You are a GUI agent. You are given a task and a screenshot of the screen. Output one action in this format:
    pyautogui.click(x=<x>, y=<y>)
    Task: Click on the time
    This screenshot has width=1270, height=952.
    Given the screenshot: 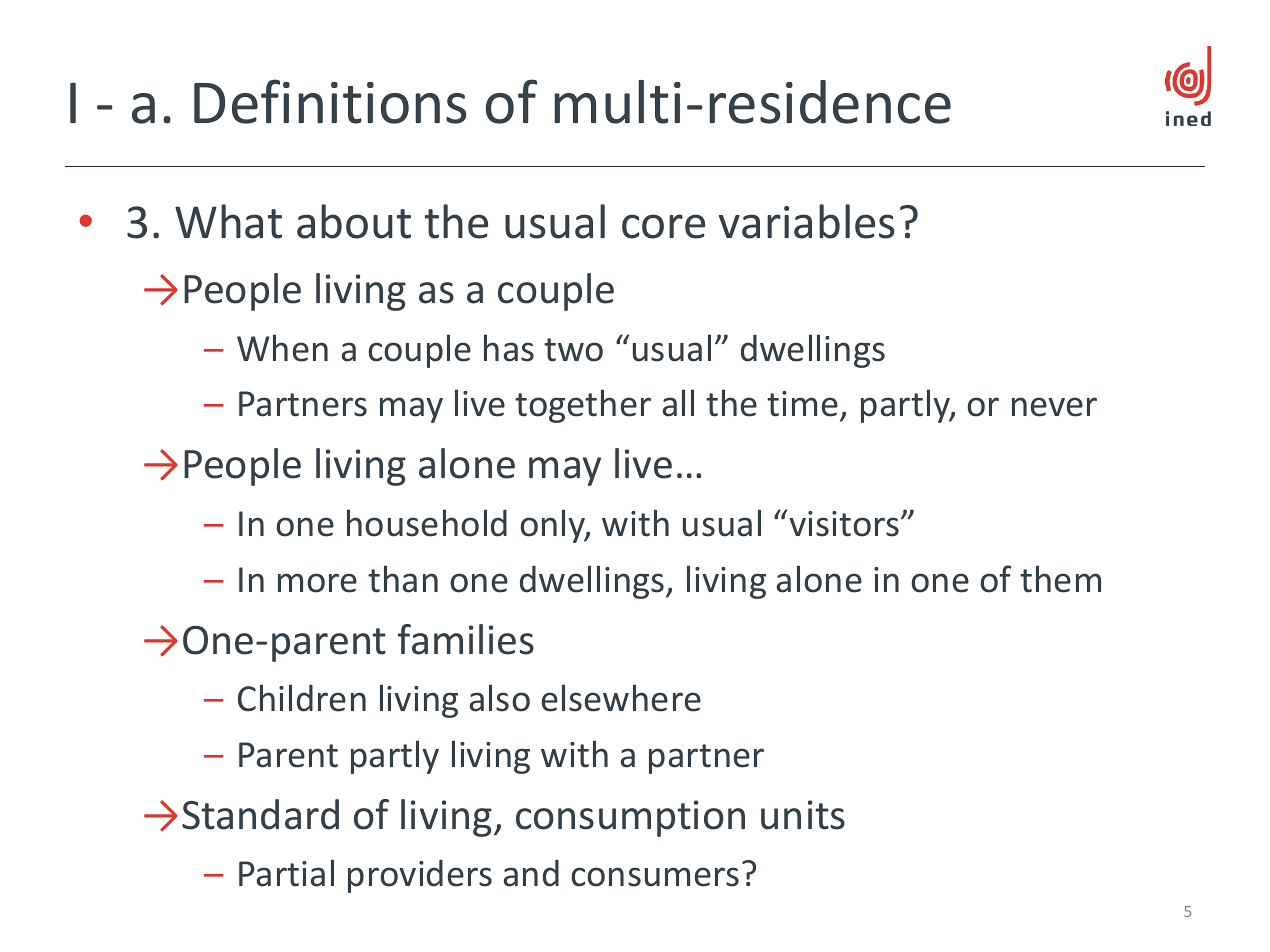 What is the action you would take?
    pyautogui.click(x=802, y=404)
